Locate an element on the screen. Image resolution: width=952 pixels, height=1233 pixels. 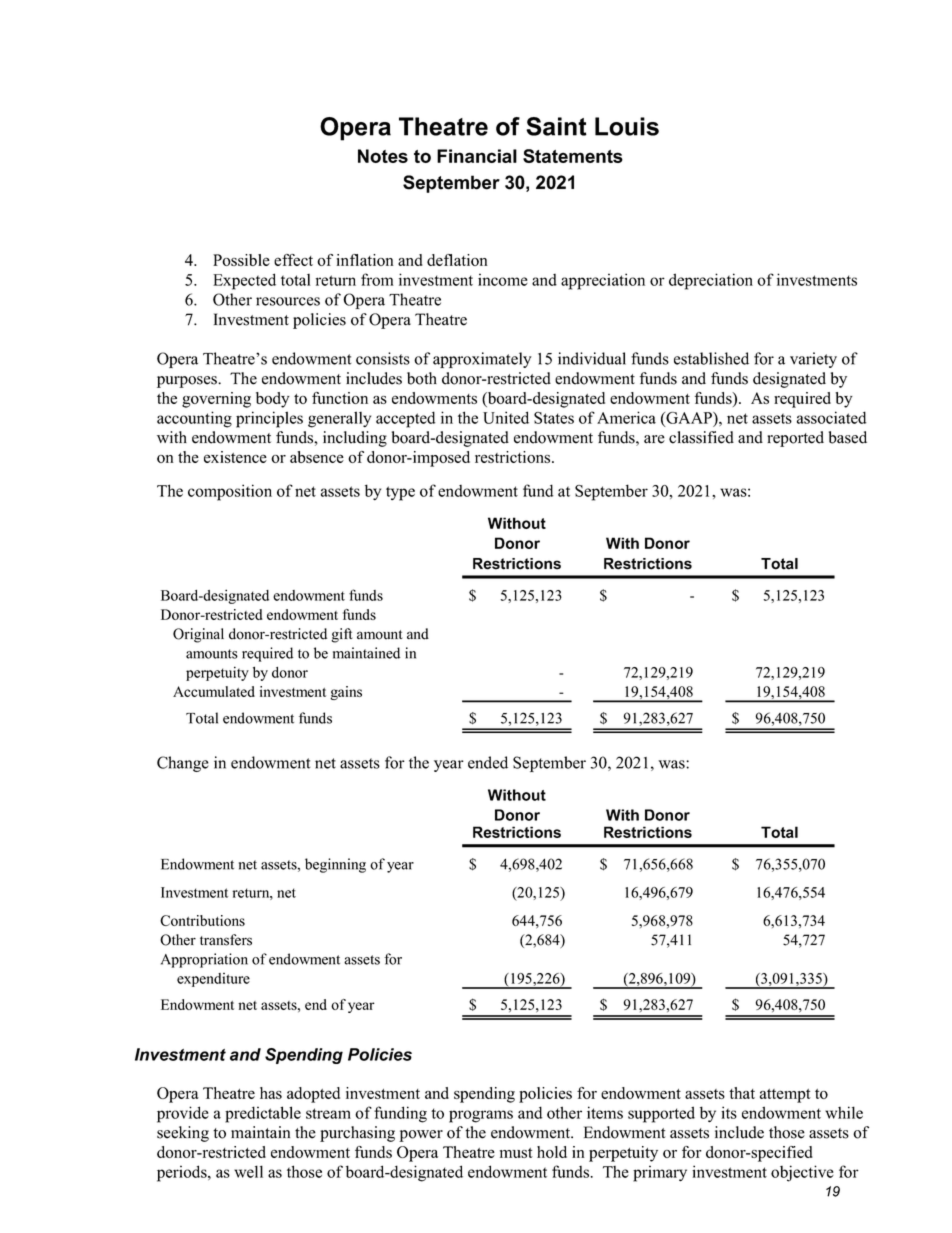
composition is located at coordinates (230, 492).
